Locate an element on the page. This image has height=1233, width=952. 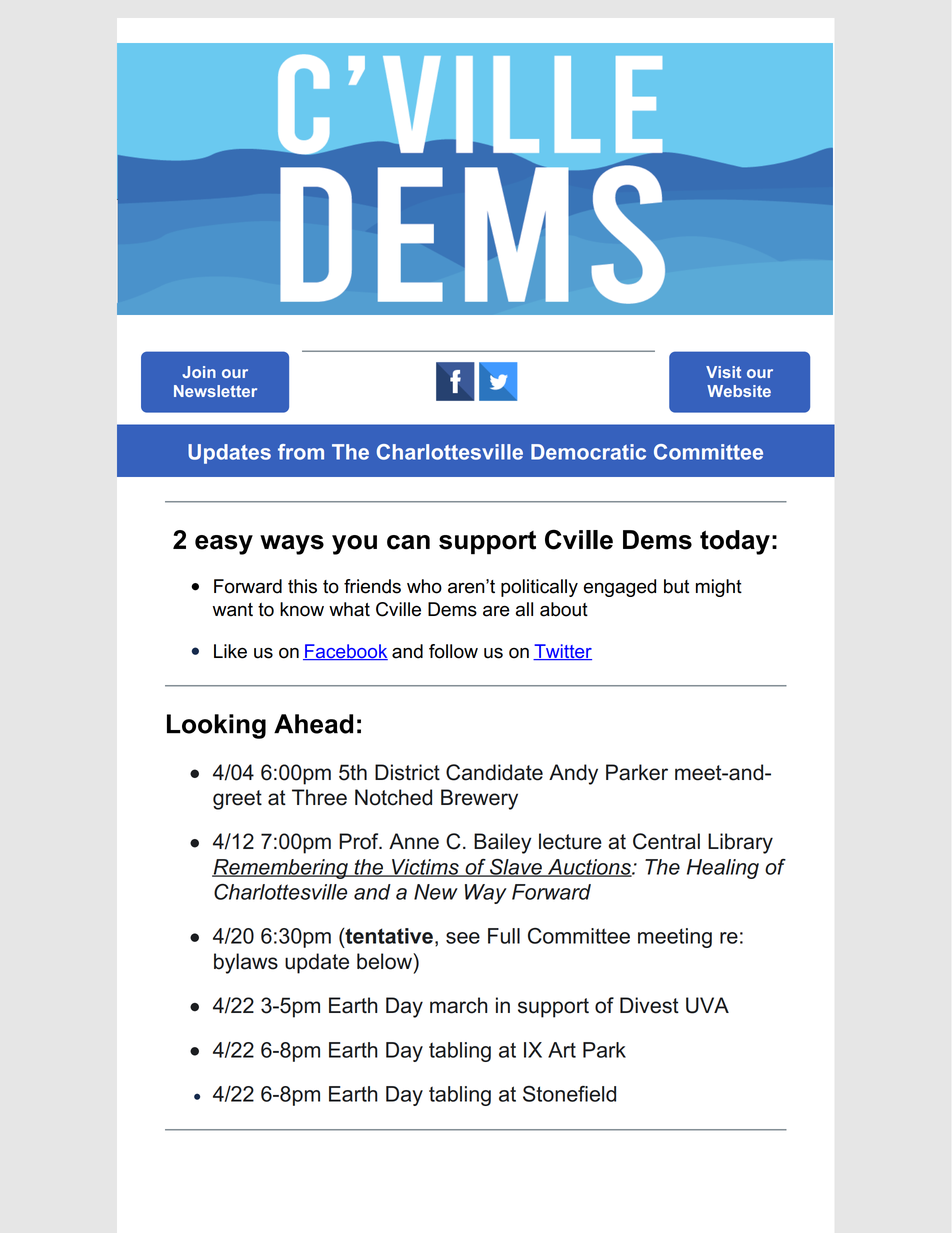
Twitter is located at coordinates (562, 652).
